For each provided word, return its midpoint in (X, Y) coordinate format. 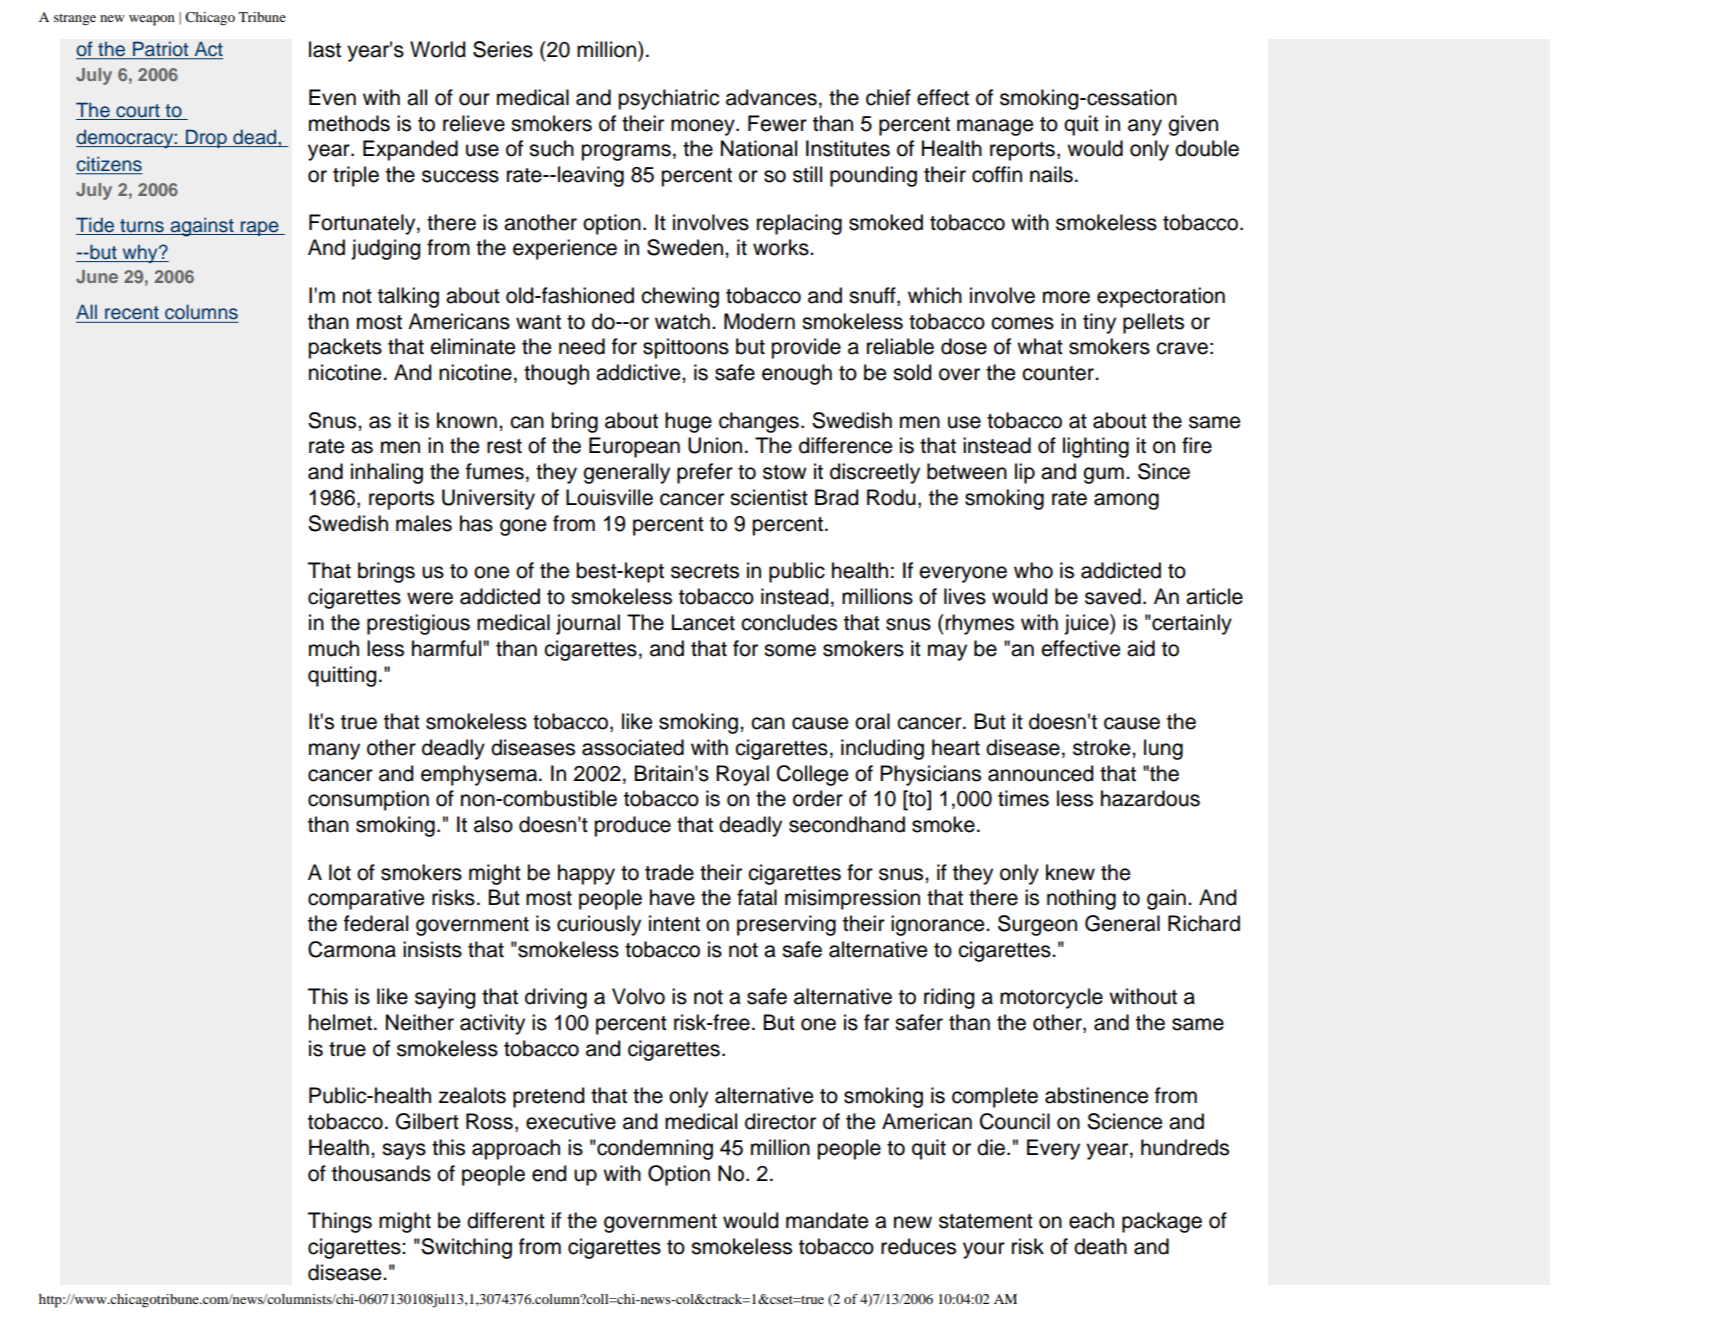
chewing (680, 297)
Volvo (638, 996)
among (1126, 501)
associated (633, 747)
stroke (1103, 747)
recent (132, 313)
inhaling (387, 473)
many (334, 751)
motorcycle (1051, 998)
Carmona (352, 949)
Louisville (609, 497)
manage (995, 127)
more (1066, 297)
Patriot (161, 50)
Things (340, 1222)
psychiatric (668, 99)
